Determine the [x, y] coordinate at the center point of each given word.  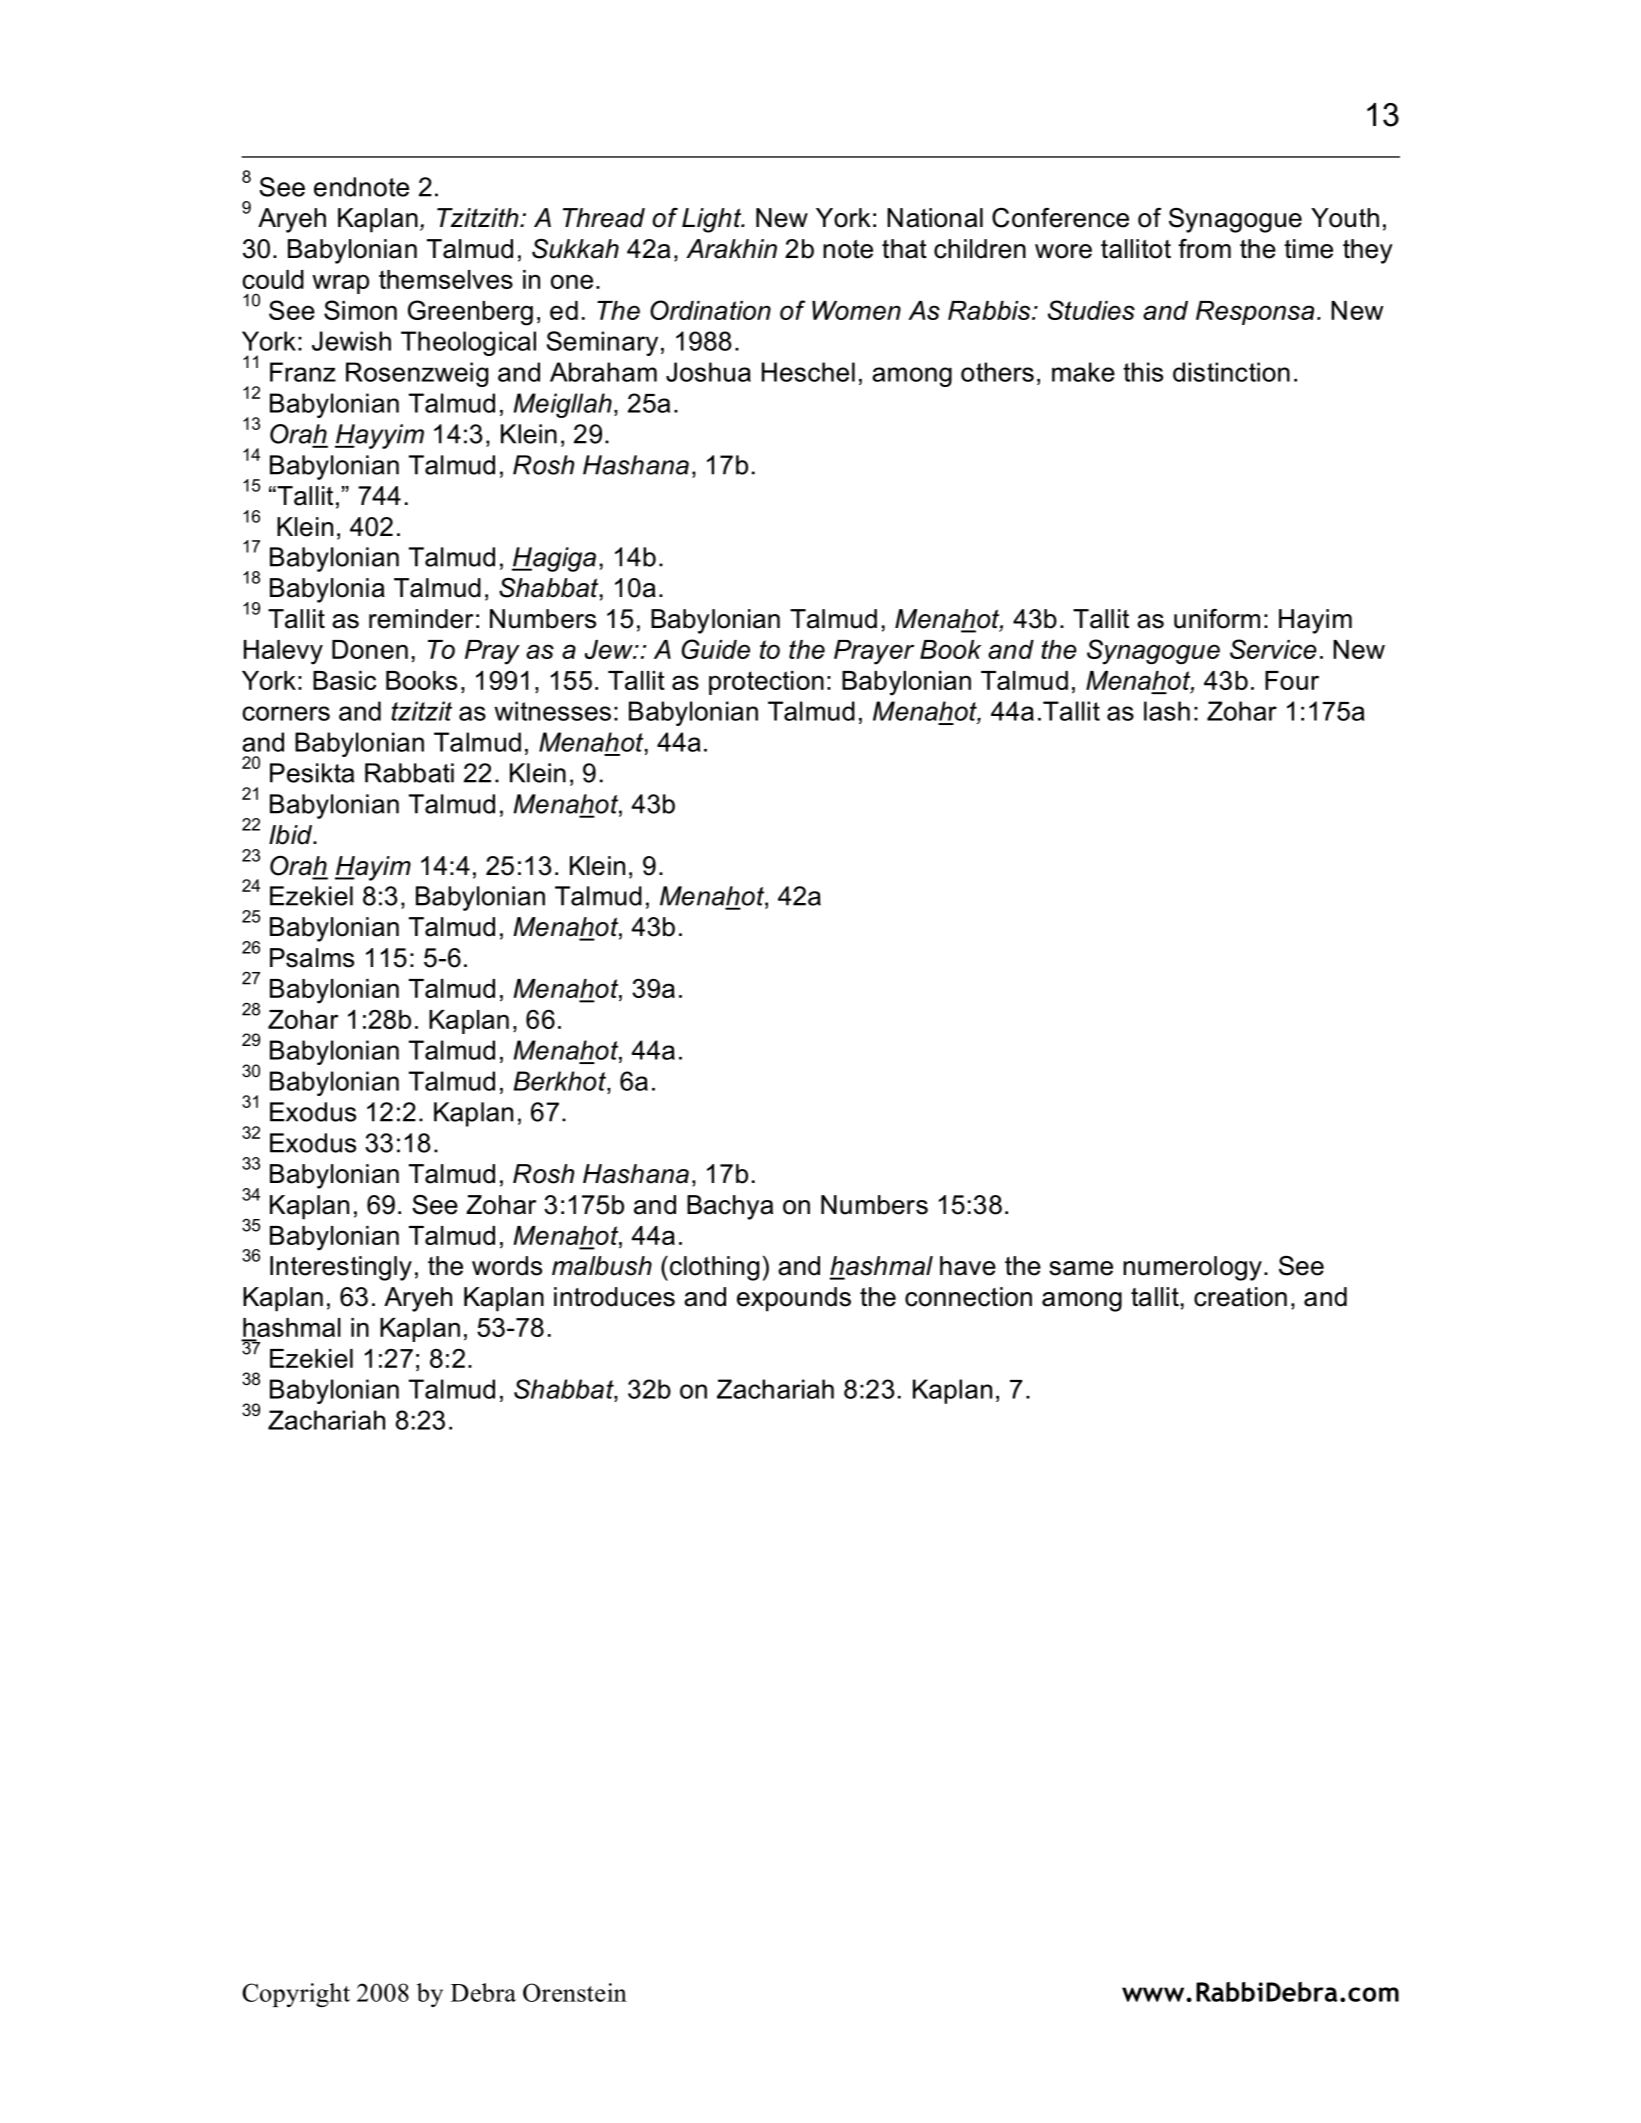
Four [1292, 680]
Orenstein [575, 1992]
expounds [794, 1299]
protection [766, 683]
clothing [714, 1268]
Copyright [296, 1995]
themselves [446, 279]
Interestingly [341, 1268]
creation [1240, 1297]
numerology [1192, 1268]
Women [856, 310]
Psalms [312, 958]
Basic [344, 680]
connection [968, 1297]
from [1204, 249]
